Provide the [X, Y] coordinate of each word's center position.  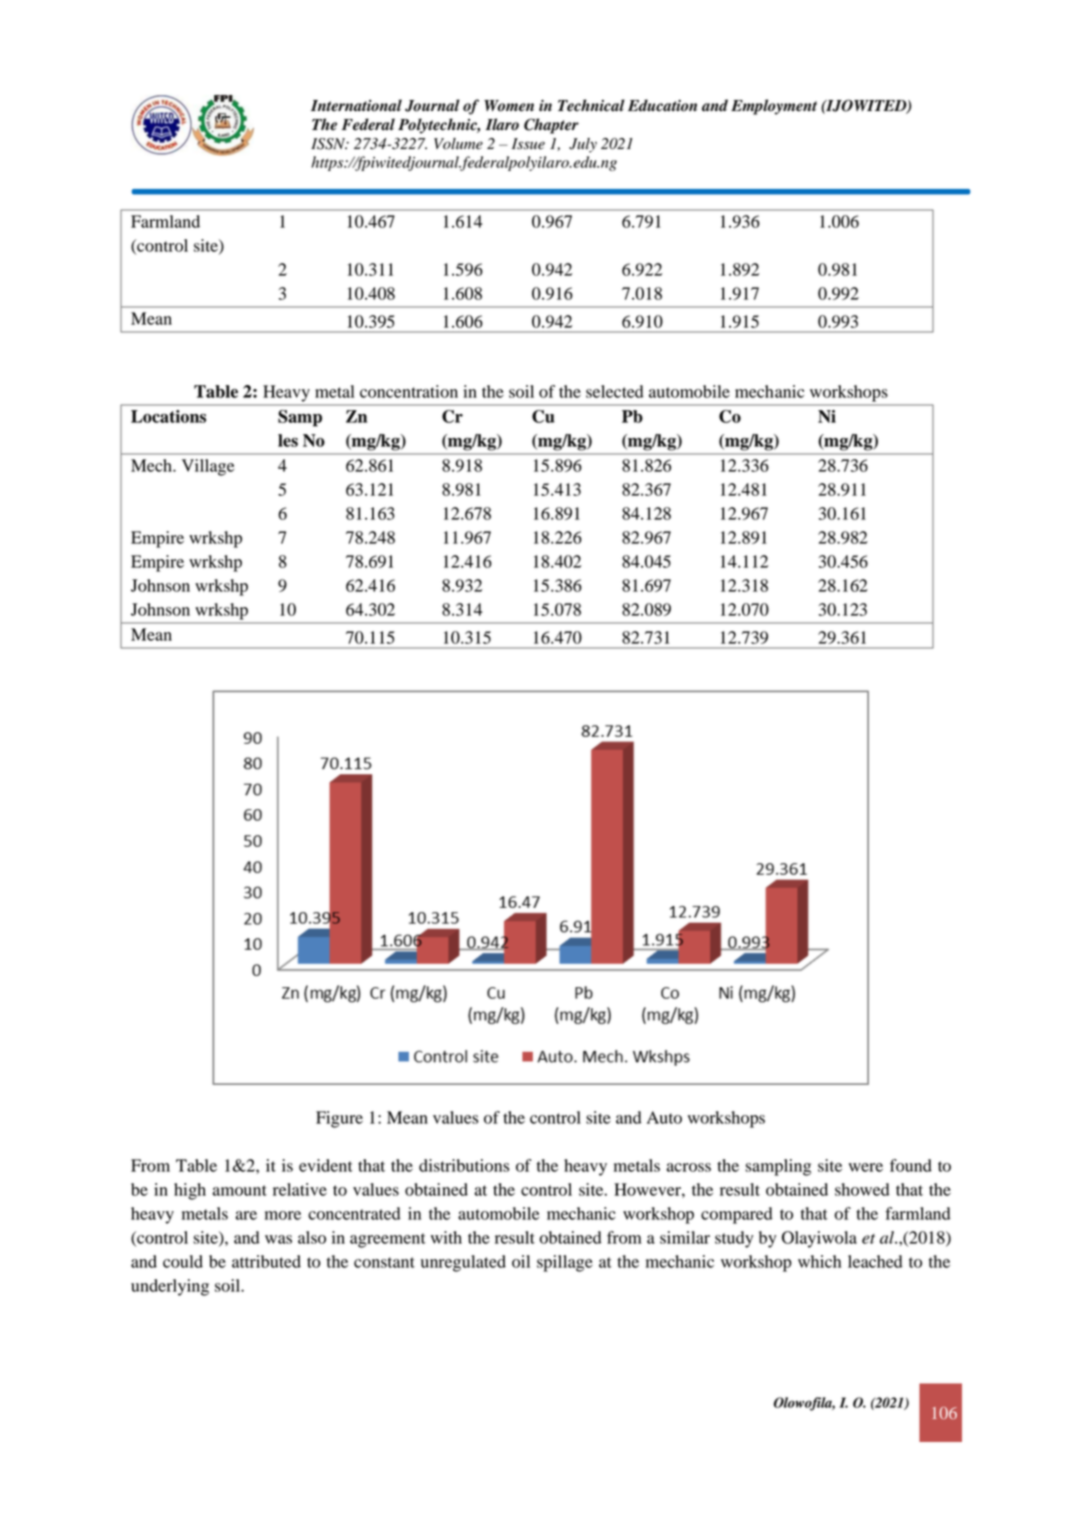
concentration [409, 391]
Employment [774, 107]
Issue [528, 144]
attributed [266, 1261]
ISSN [329, 144]
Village [208, 467]
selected [615, 391]
